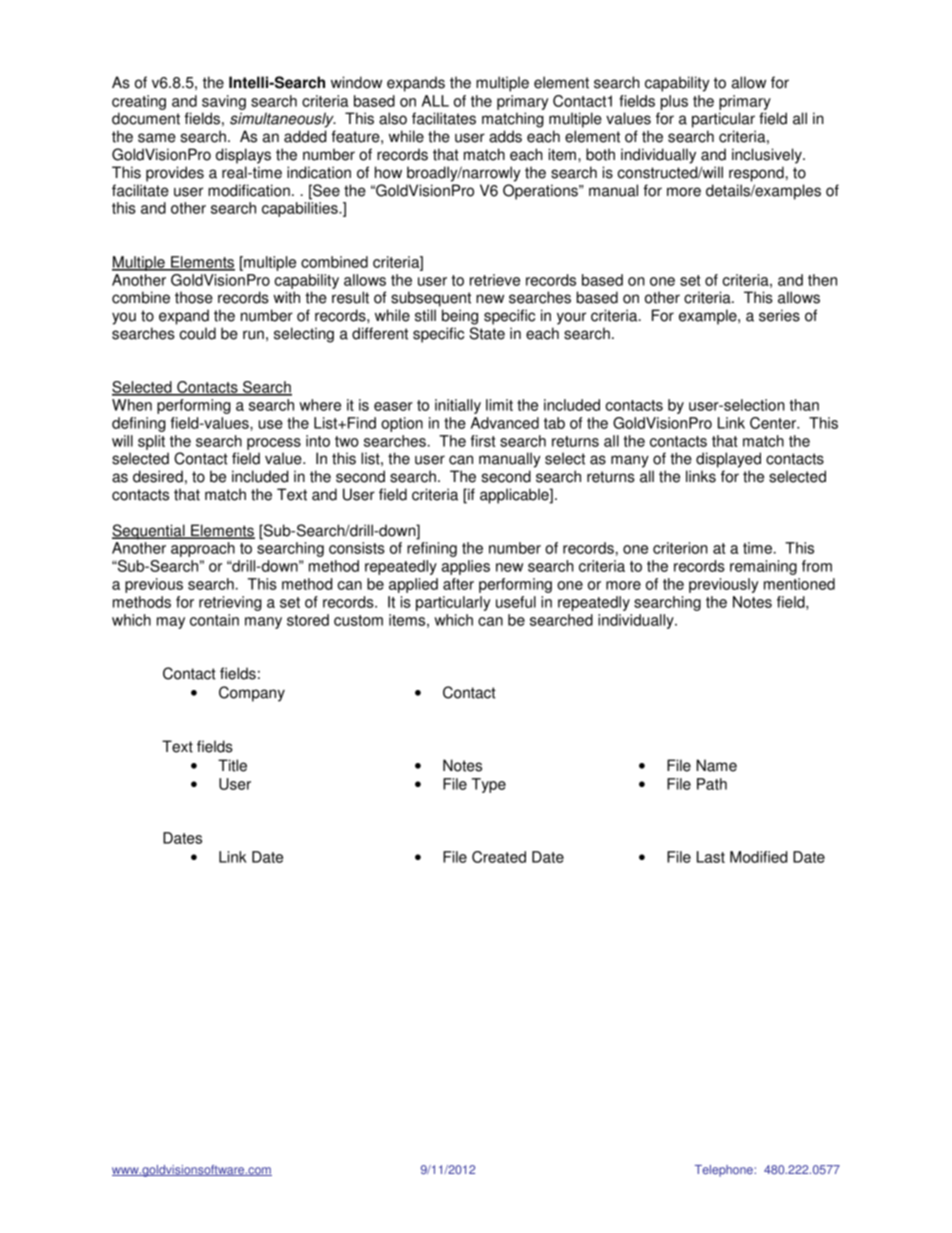 The width and height of the screenshot is (952, 1233). I want to click on Created, so click(499, 857).
